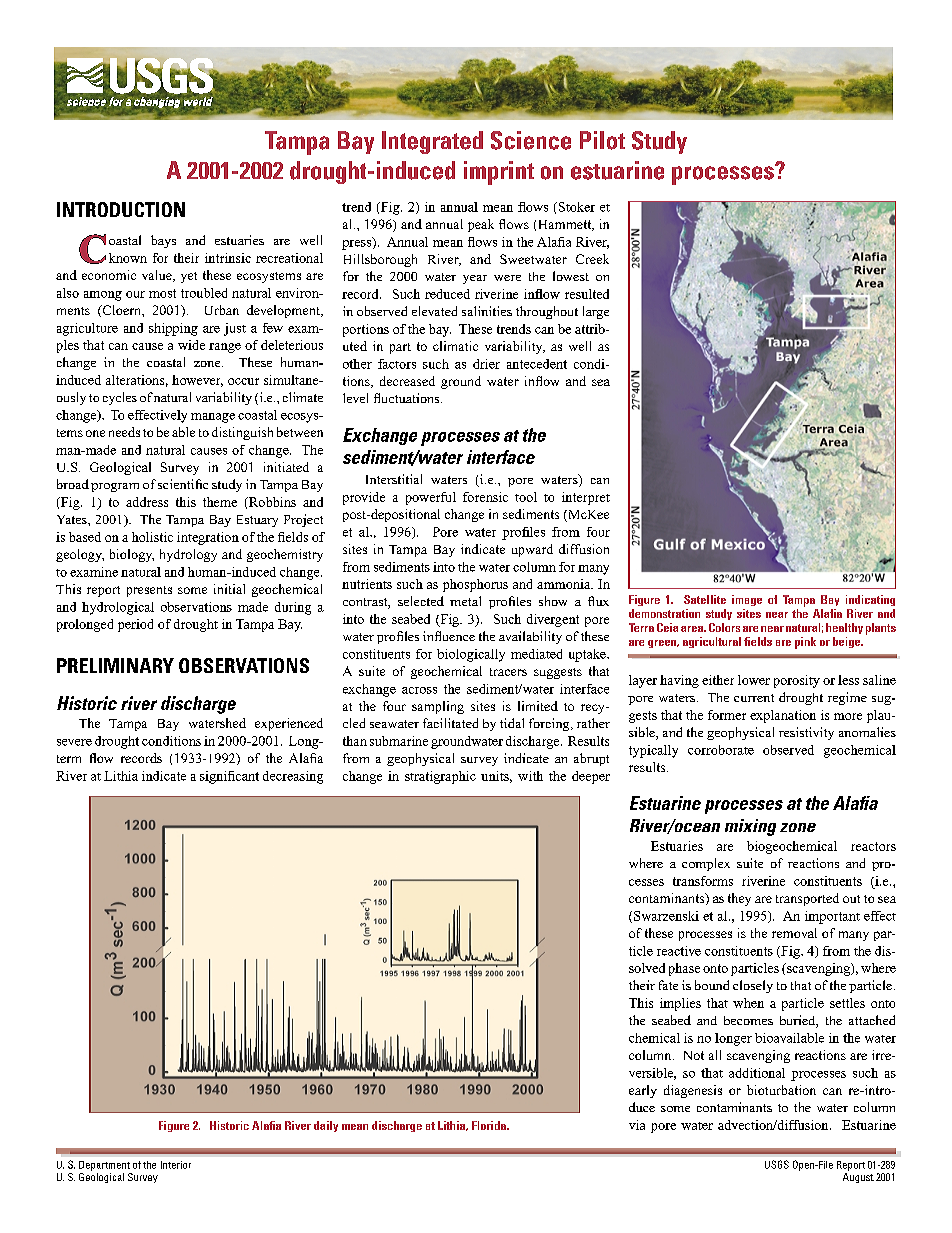  I want to click on manage, so click(213, 418).
